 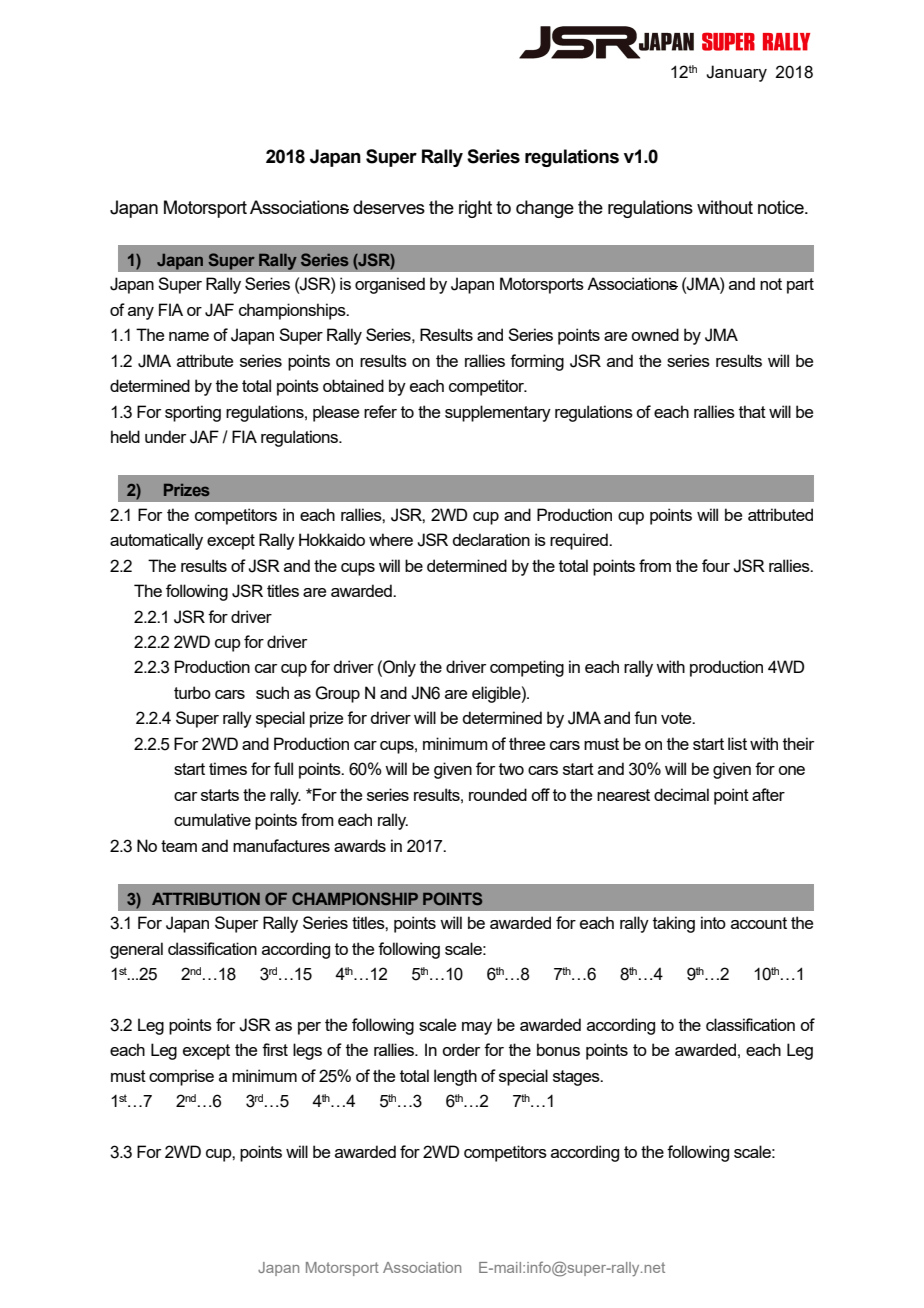 What do you see at coordinates (681, 794) in the page?
I see `decimal` at bounding box center [681, 794].
